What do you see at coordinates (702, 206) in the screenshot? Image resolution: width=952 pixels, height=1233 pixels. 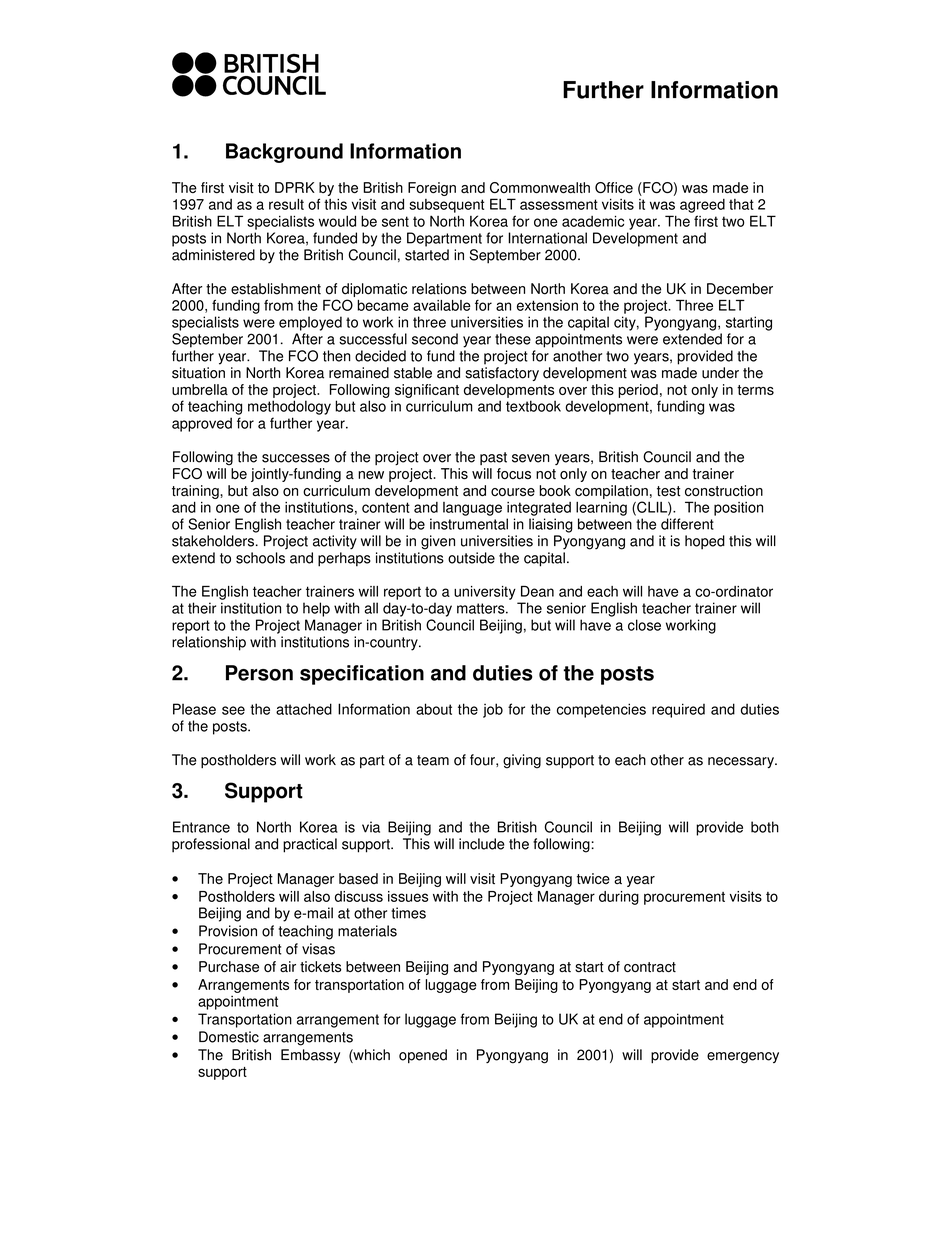 I see `agreed` at bounding box center [702, 206].
